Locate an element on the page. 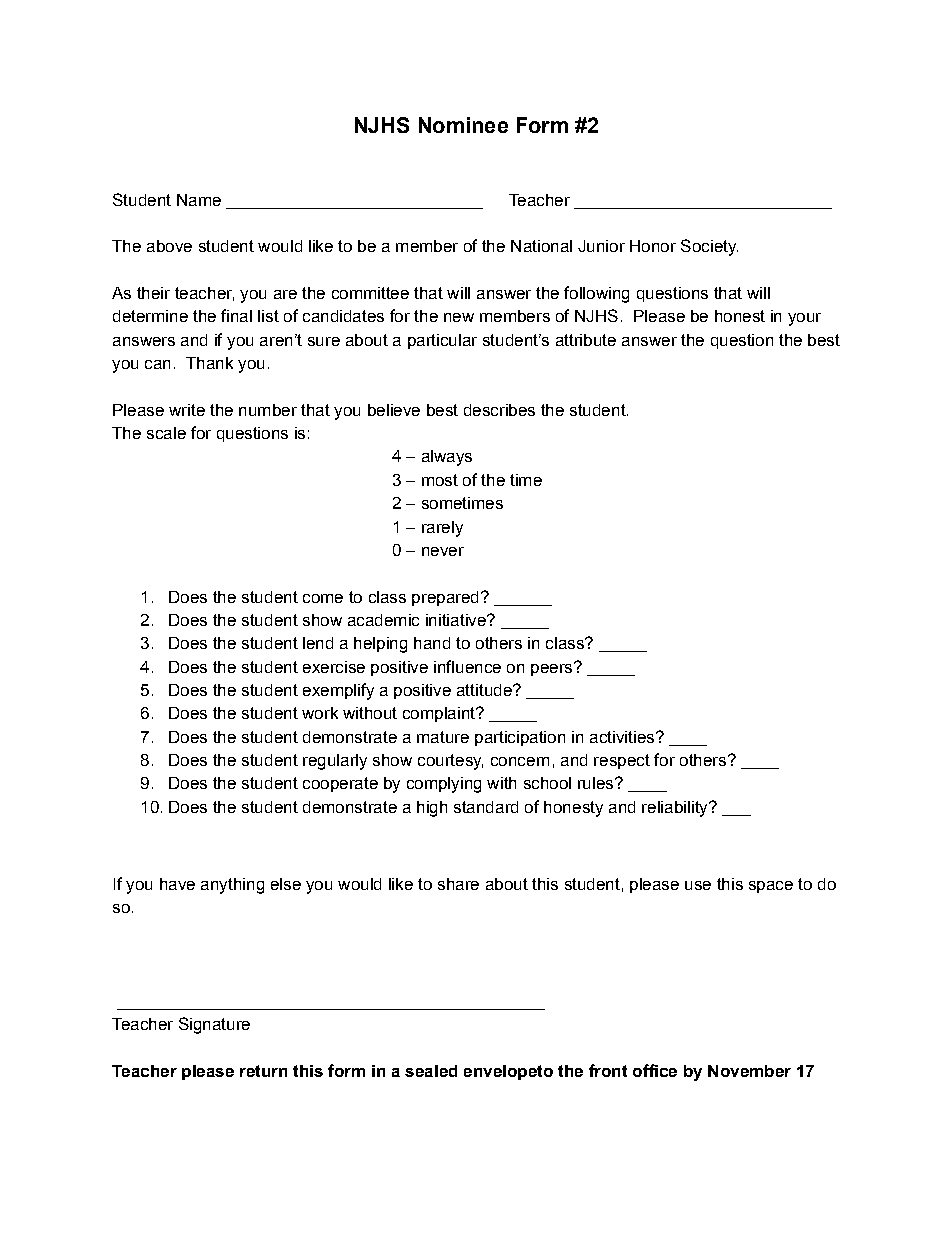 Image resolution: width=952 pixels, height=1233 pixels. sealed is located at coordinates (431, 1071).
